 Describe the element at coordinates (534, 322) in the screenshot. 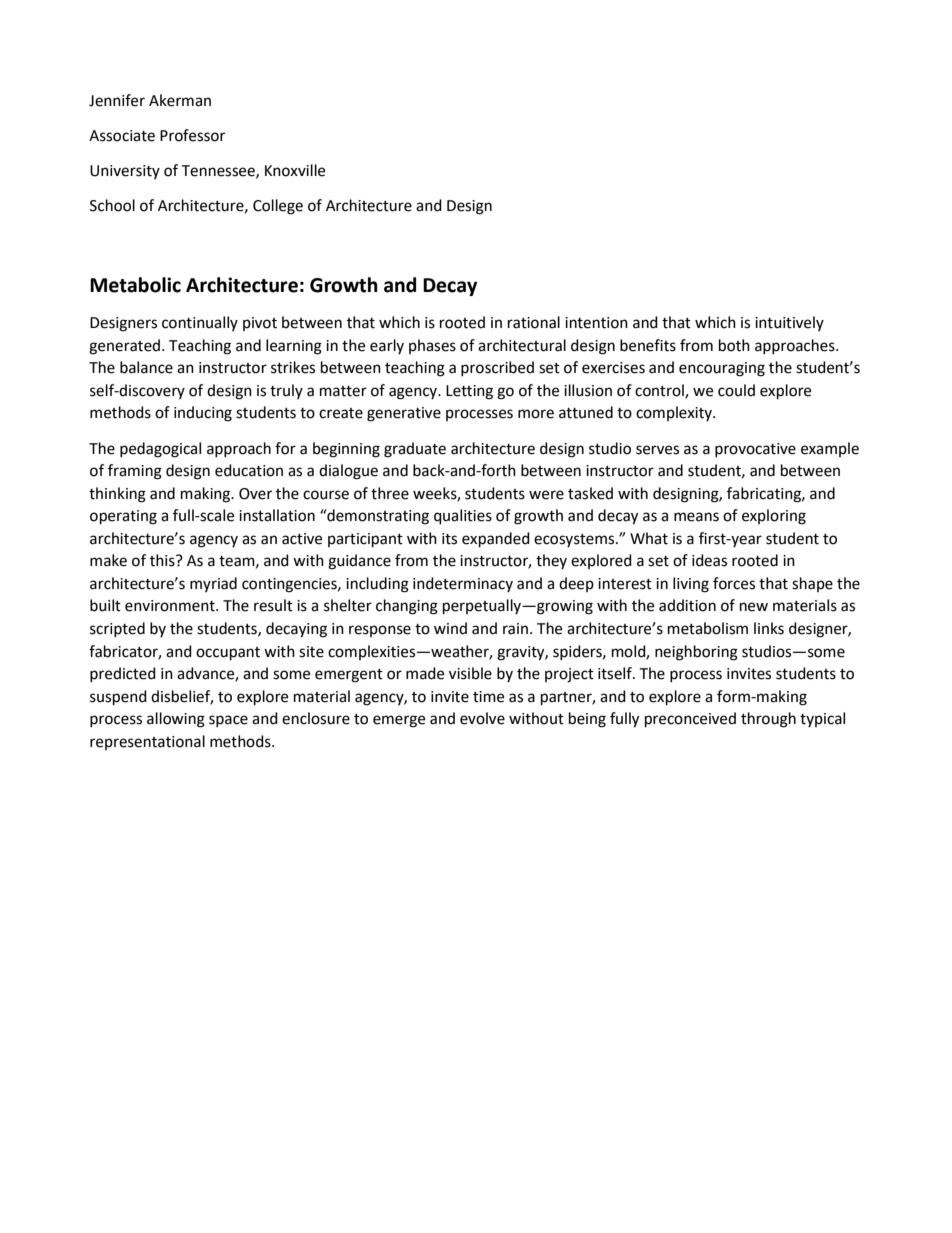

I see `rational` at that location.
